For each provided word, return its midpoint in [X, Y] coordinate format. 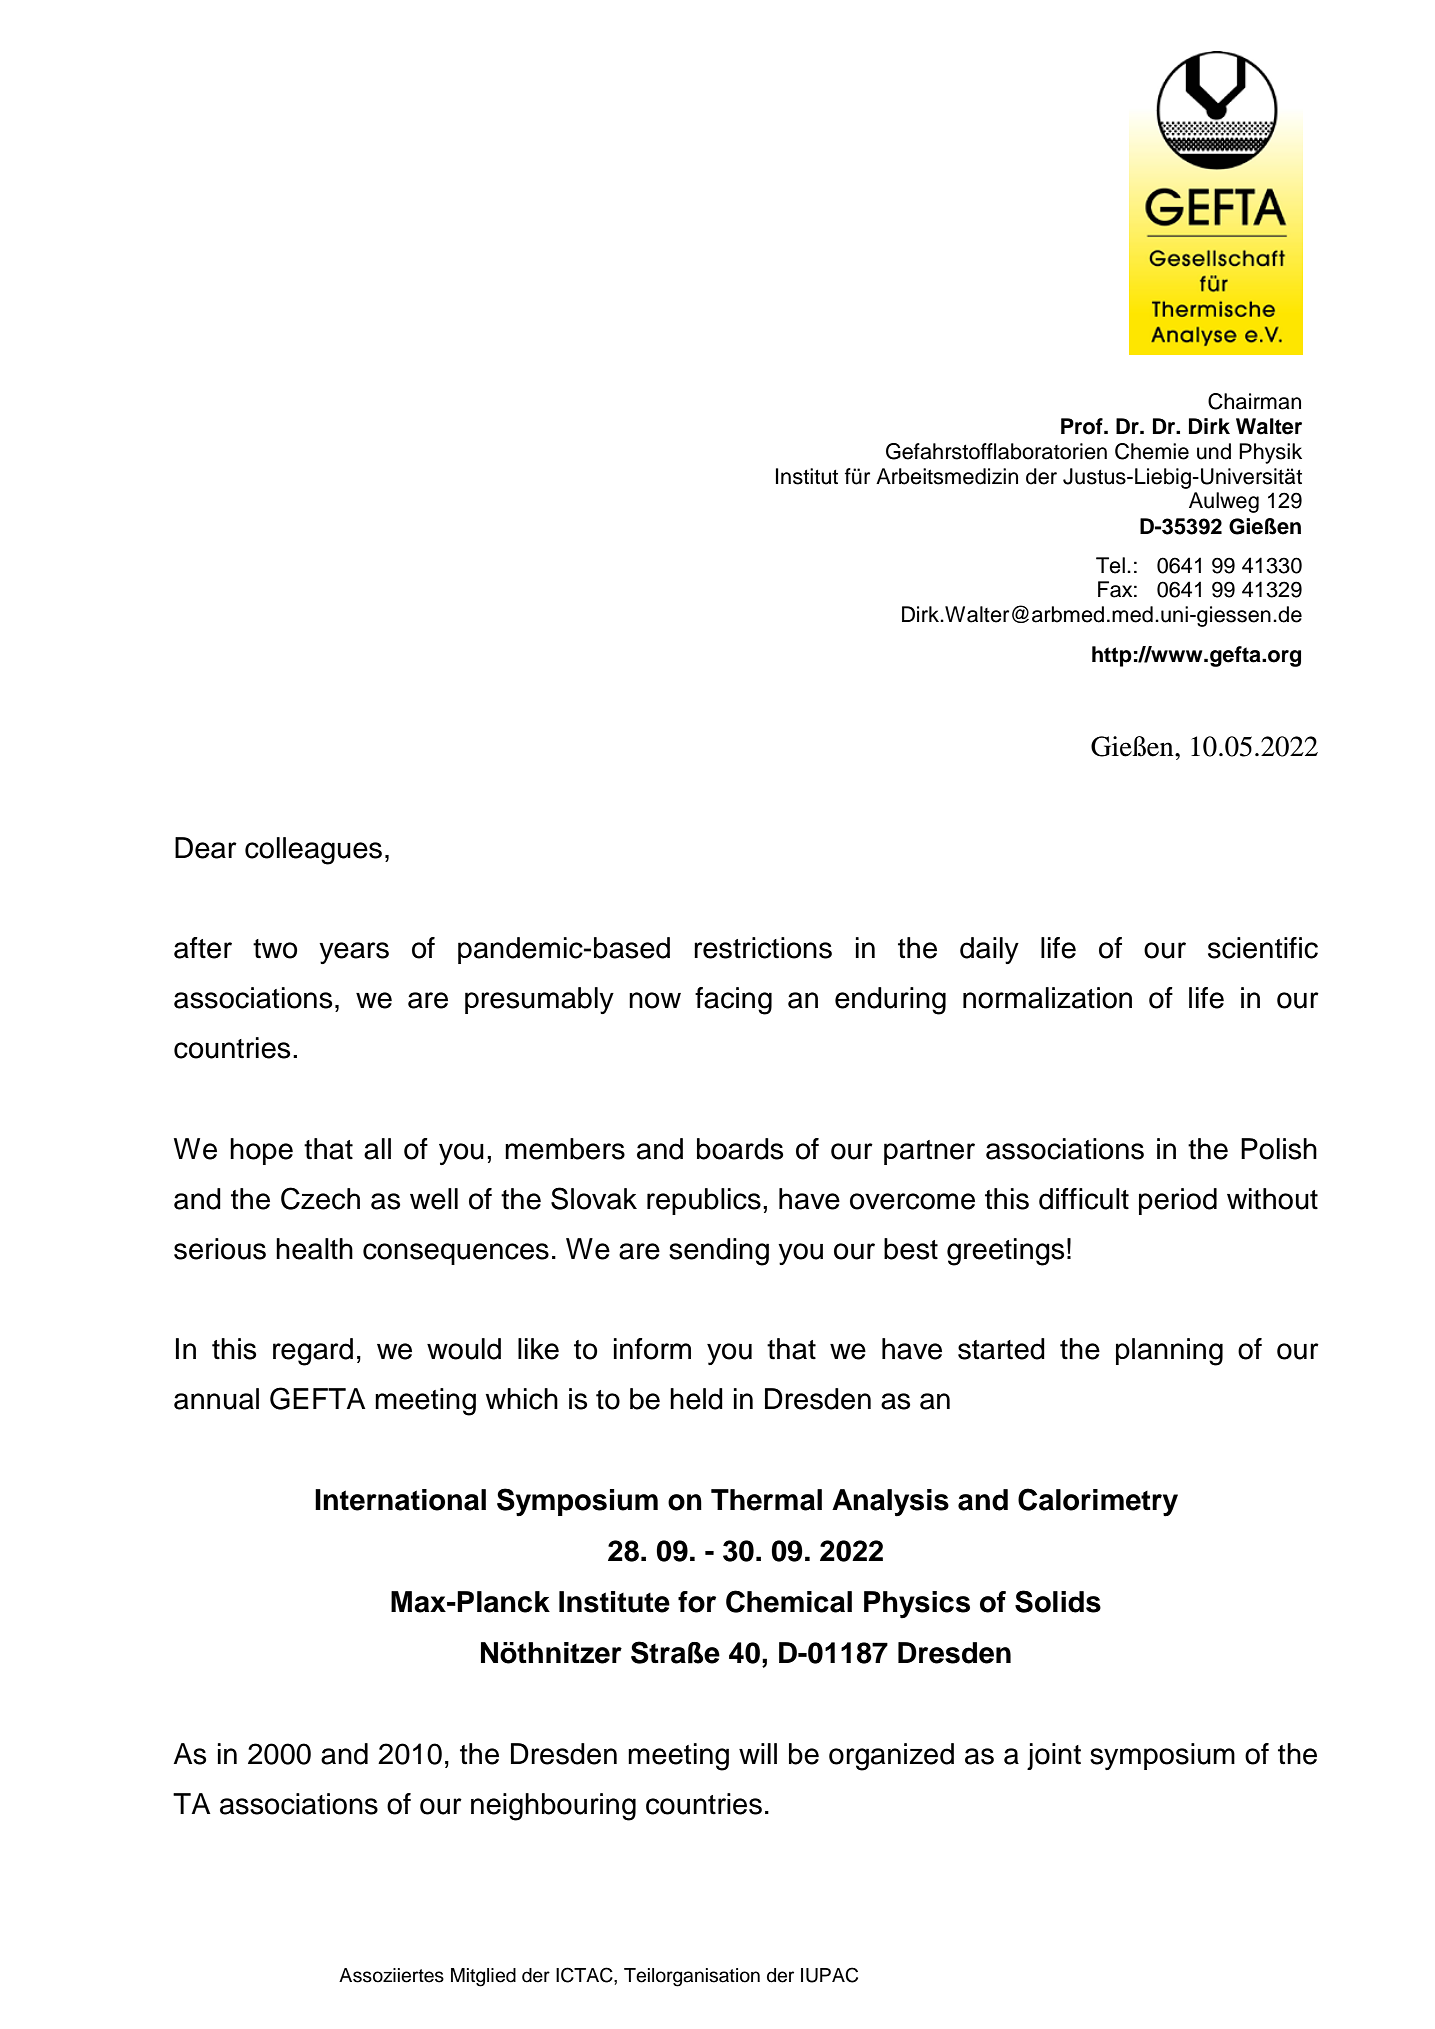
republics [704, 1201]
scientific [1263, 948]
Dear [206, 848]
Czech [320, 1198]
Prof [1083, 426]
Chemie [1152, 451]
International [400, 1500]
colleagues [313, 851]
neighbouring [553, 1807]
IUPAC [829, 1975]
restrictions [763, 948]
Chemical [789, 1601]
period [1178, 1201]
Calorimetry [1098, 1502]
